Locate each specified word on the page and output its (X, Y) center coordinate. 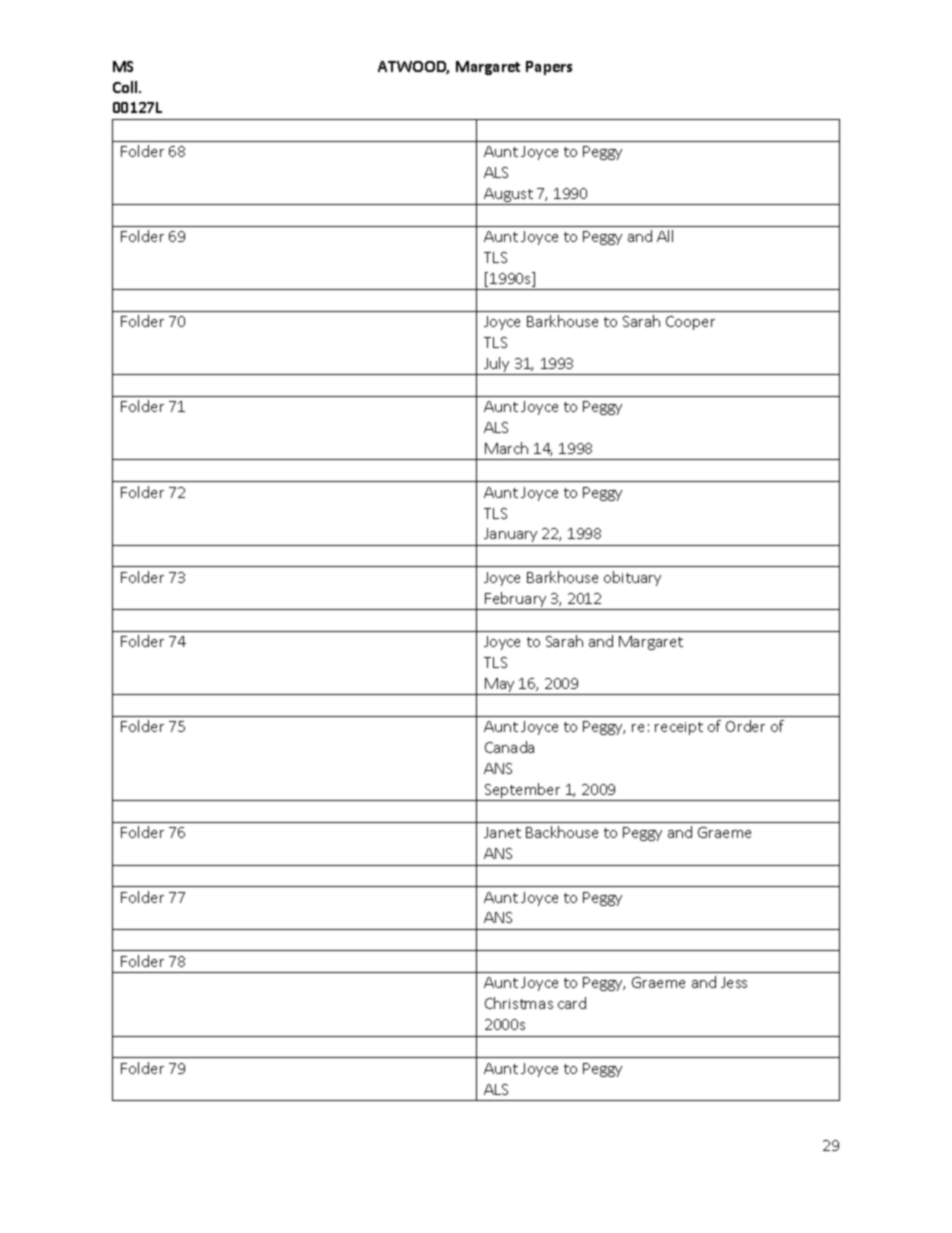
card (572, 1003)
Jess (734, 982)
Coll (126, 87)
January (510, 535)
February (516, 601)
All (665, 236)
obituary (632, 578)
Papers (549, 68)
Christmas (519, 1003)
